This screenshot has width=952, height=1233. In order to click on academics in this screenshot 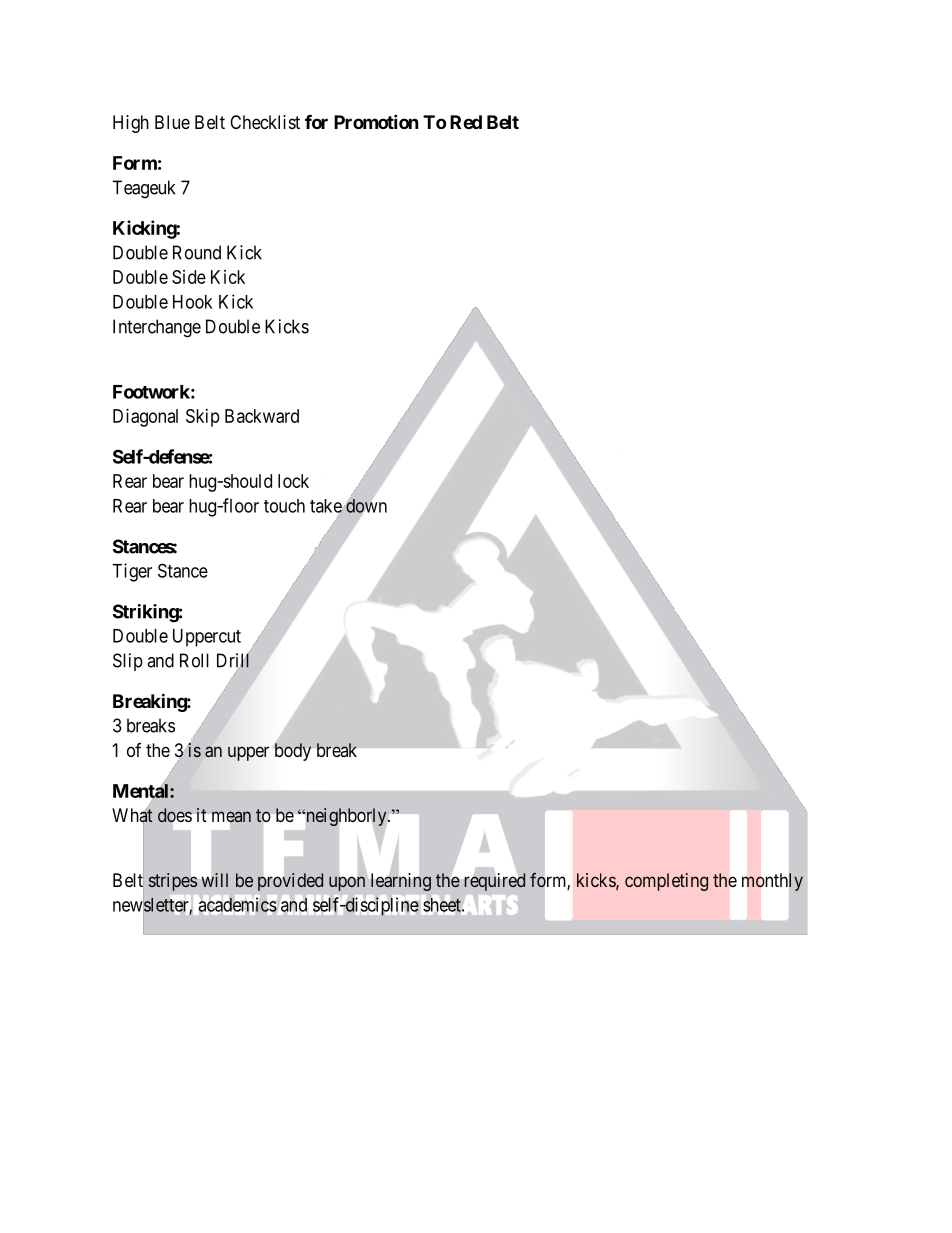, I will do `click(238, 905)`.
